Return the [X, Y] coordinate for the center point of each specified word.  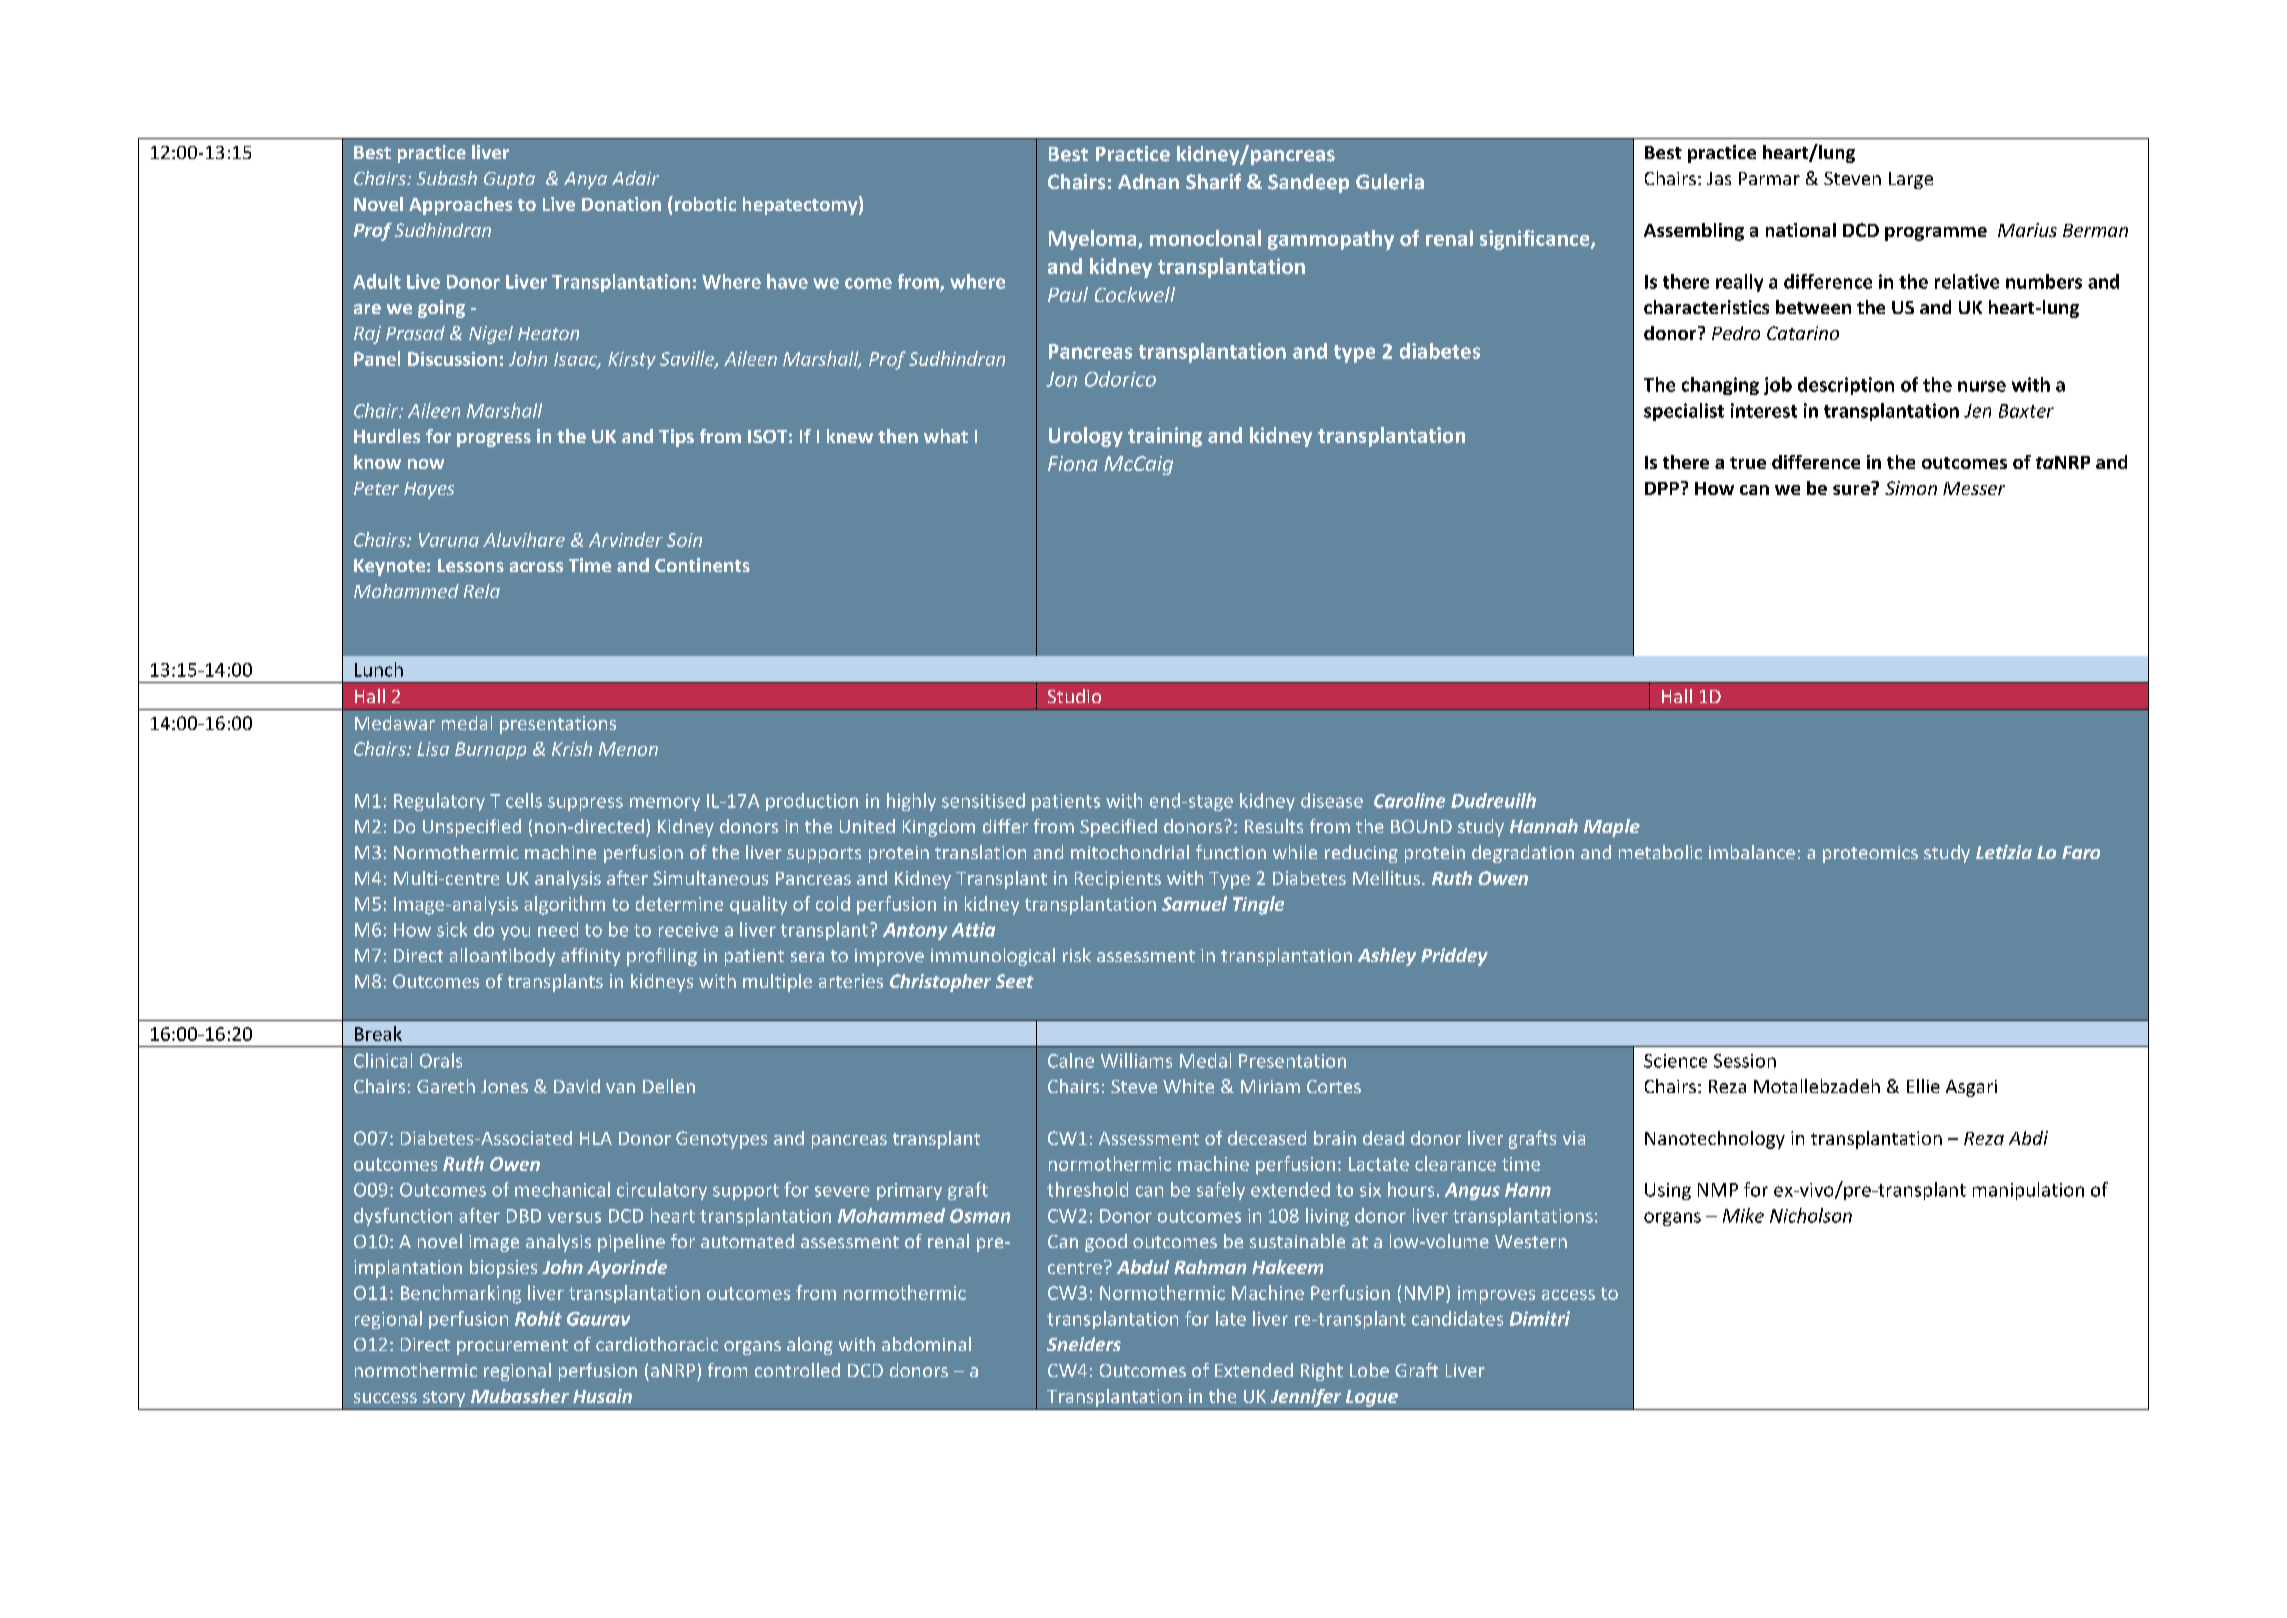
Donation [621, 204]
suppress [585, 804]
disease [1332, 800]
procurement [512, 1347]
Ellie [1923, 1086]
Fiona [1073, 463]
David [577, 1086]
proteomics [1870, 854]
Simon [1911, 488]
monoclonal [1205, 238]
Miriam [1270, 1086]
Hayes [429, 490]
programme [1936, 234]
